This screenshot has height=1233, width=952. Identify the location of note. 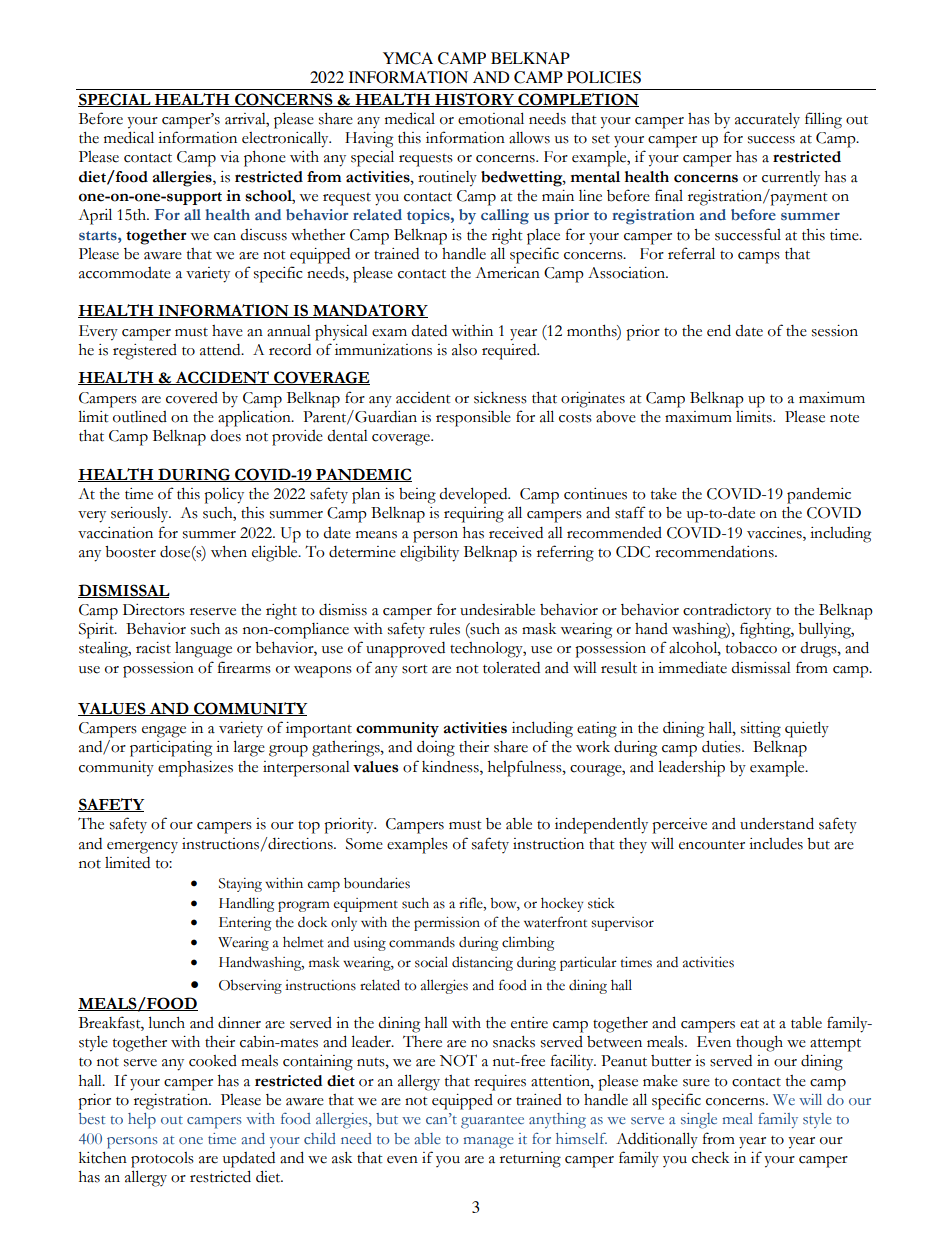
(844, 418).
